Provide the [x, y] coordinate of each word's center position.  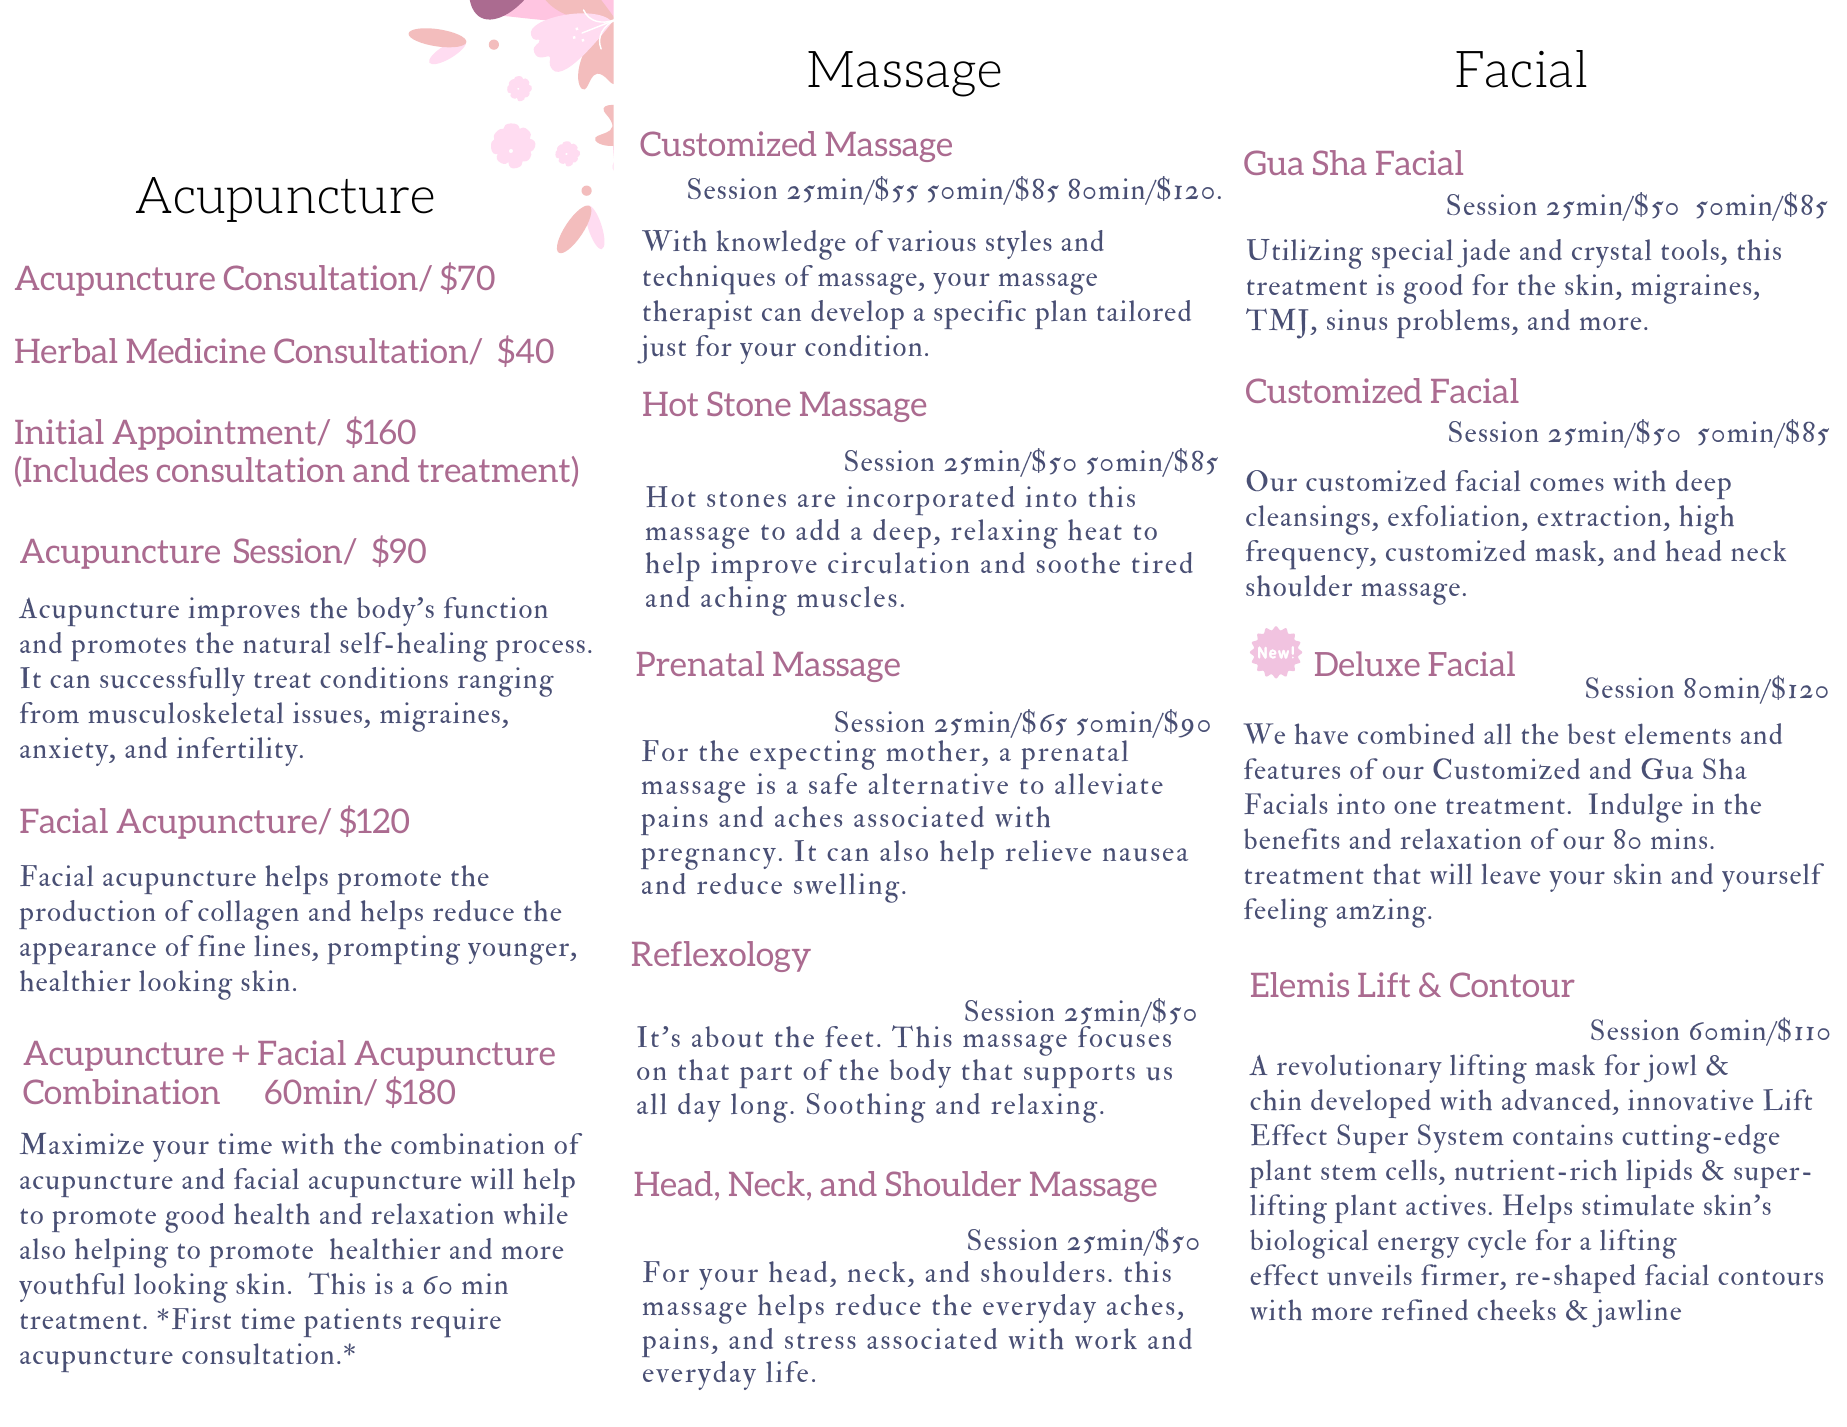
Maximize [82, 1143]
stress [820, 1341]
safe [833, 783]
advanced [1556, 1099]
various [931, 241]
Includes [85, 469]
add [818, 529]
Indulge [1635, 808]
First [201, 1318]
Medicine [196, 350]
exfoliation [1454, 515]
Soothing [866, 1108]
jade [1483, 253]
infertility [237, 751]
